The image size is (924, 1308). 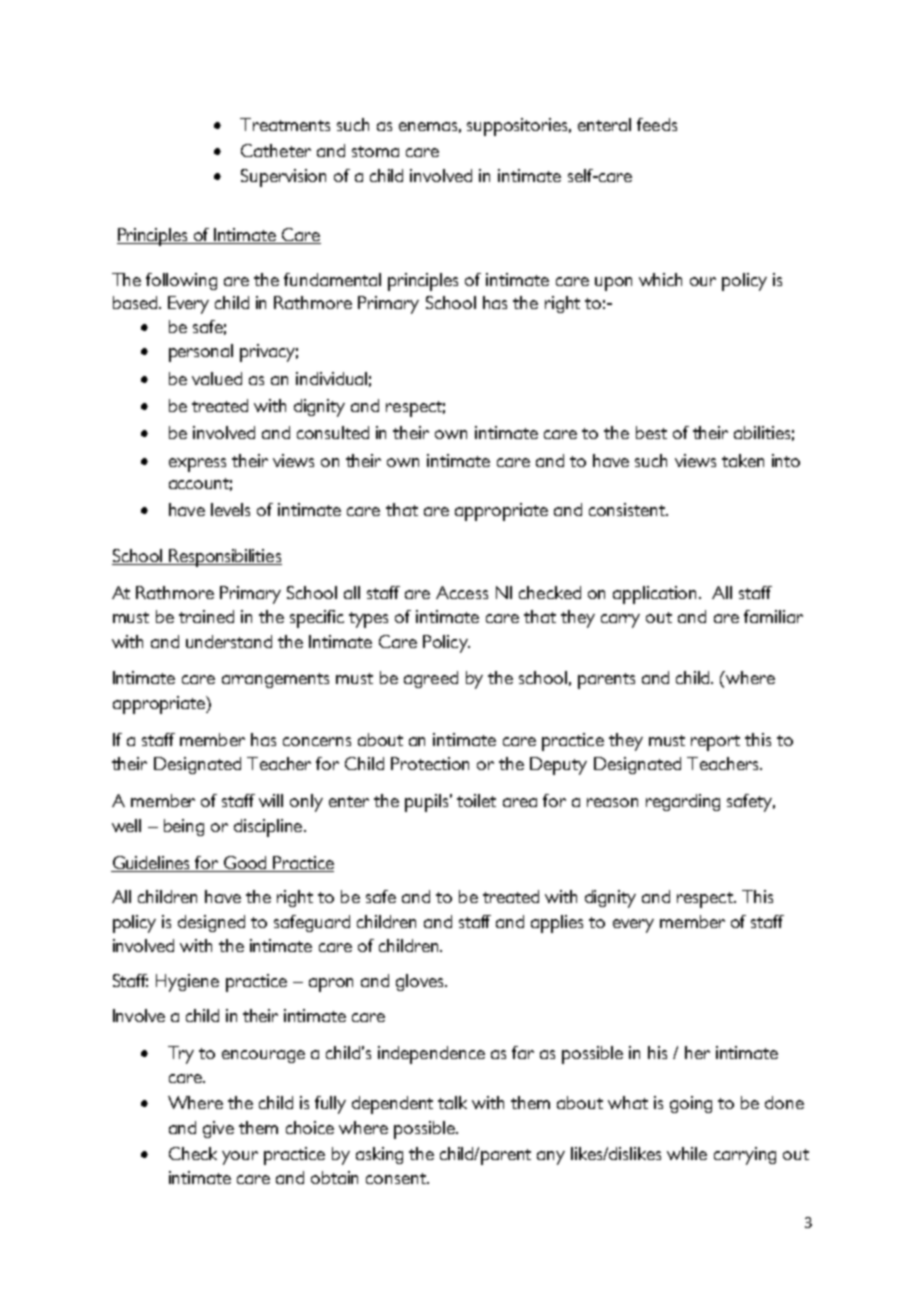 What do you see at coordinates (683, 802) in the document?
I see `regarding` at bounding box center [683, 802].
